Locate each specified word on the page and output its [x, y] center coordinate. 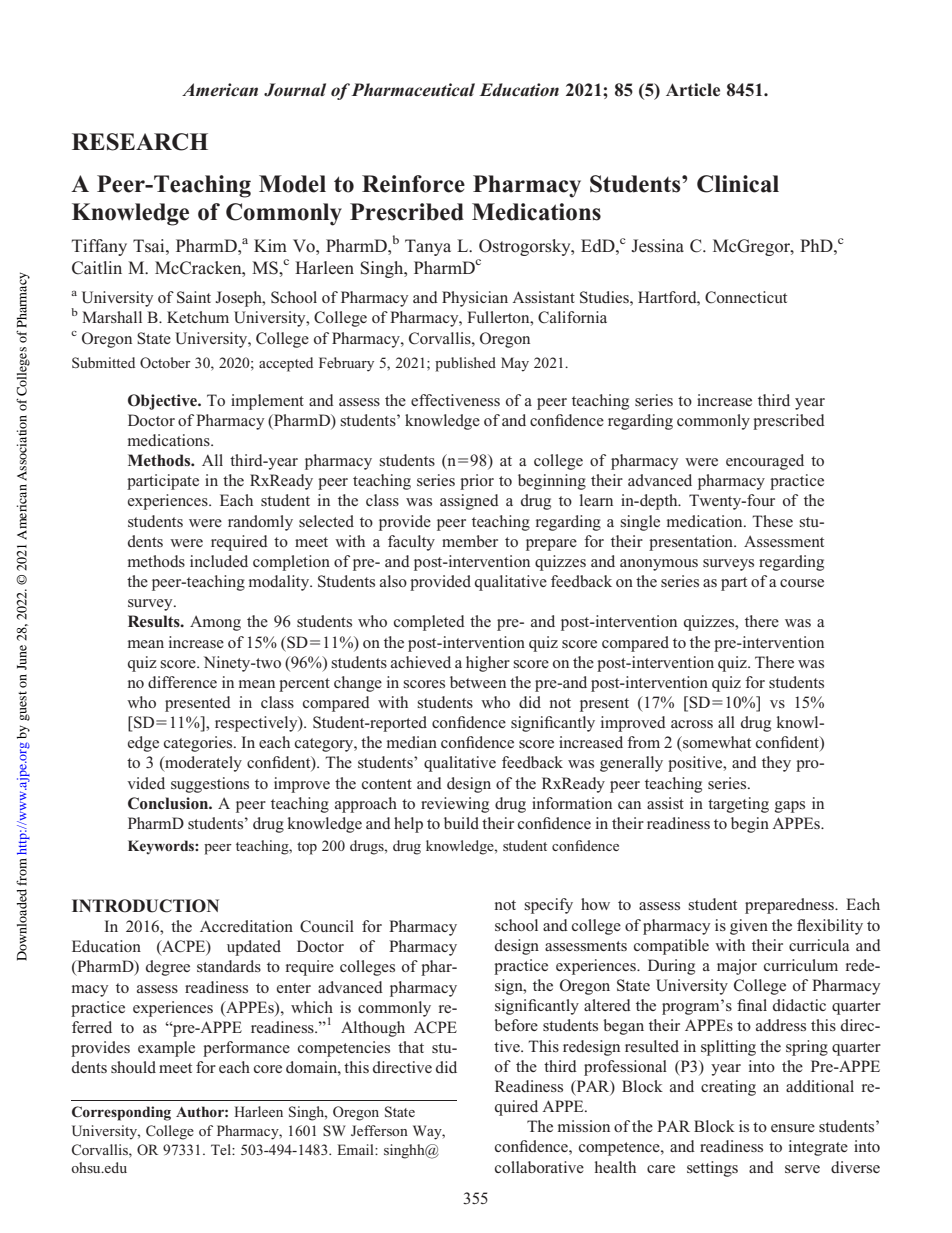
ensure [793, 1128]
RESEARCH [140, 142]
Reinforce [413, 184]
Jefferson [379, 1130]
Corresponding [121, 1113]
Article [693, 90]
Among [215, 623]
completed [429, 623]
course [802, 583]
